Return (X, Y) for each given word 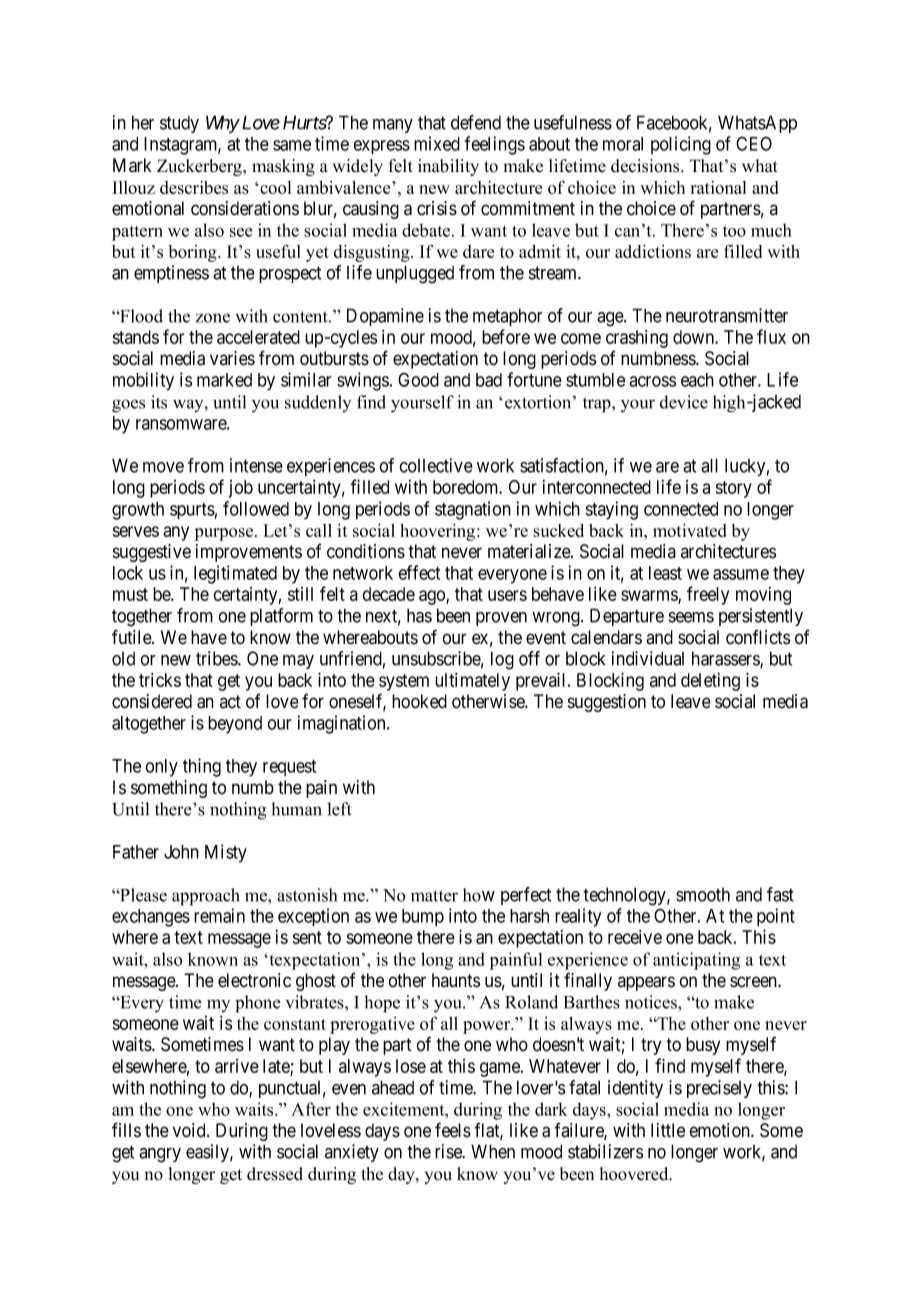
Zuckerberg (200, 167)
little (668, 1130)
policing (681, 145)
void (190, 1130)
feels (453, 1130)
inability (448, 167)
